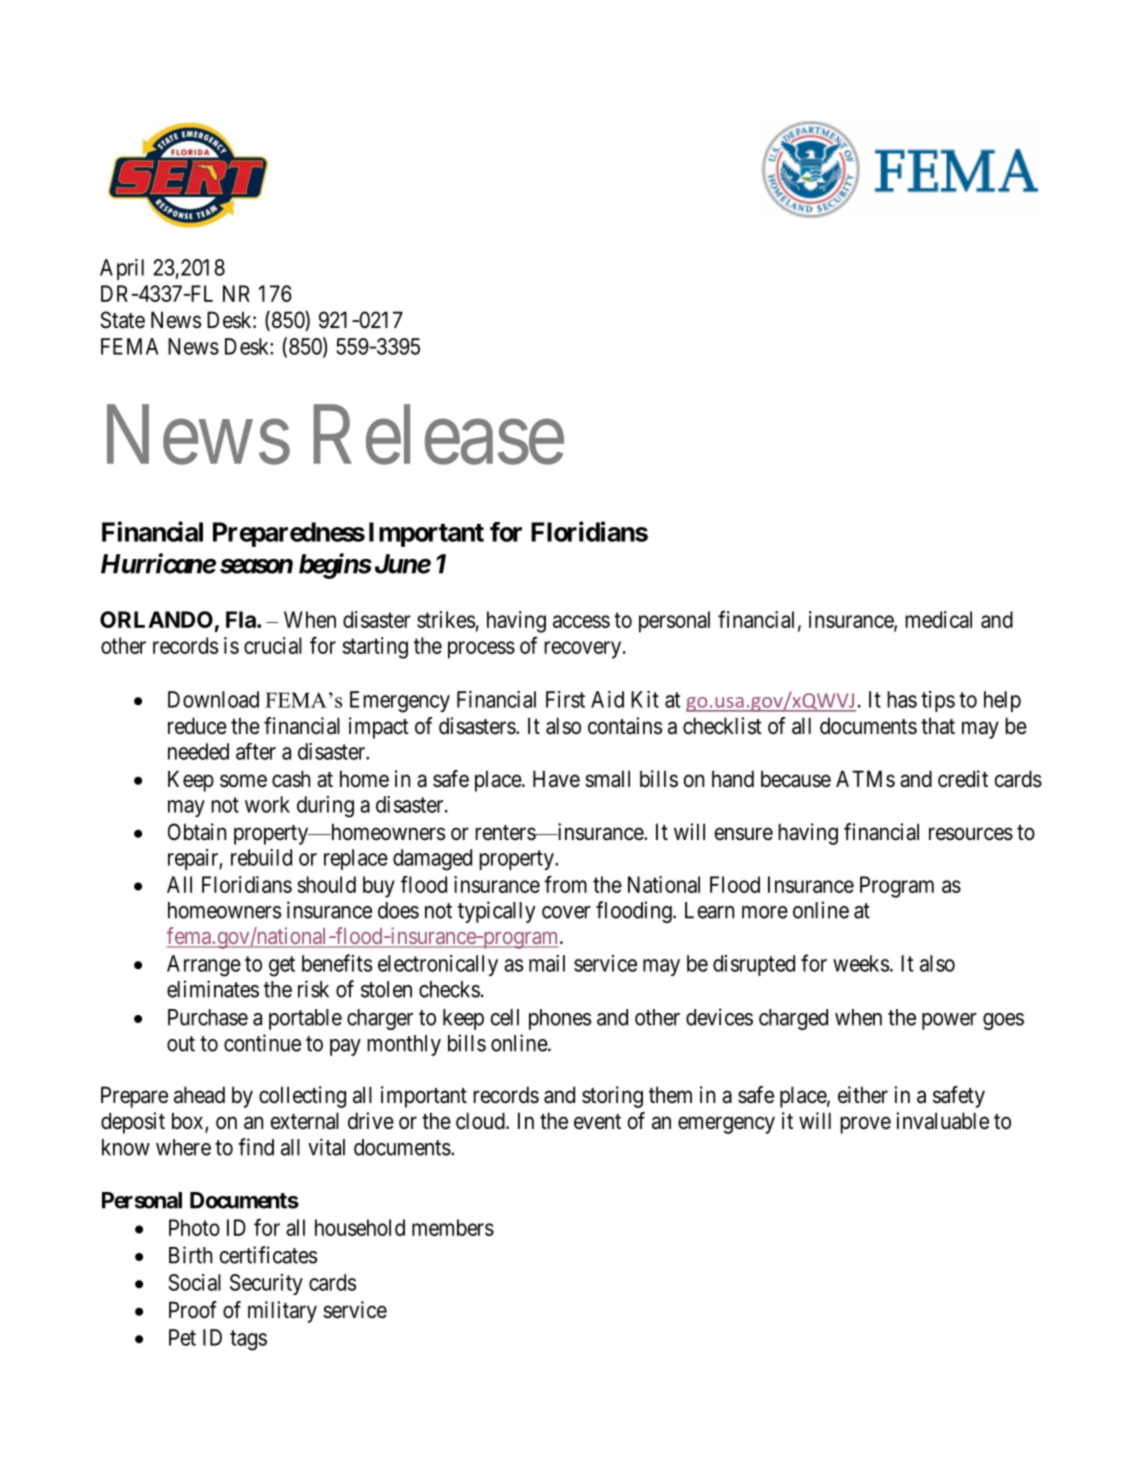 Image resolution: width=1138 pixels, height=1473 pixels. I want to click on Fla, so click(242, 619).
